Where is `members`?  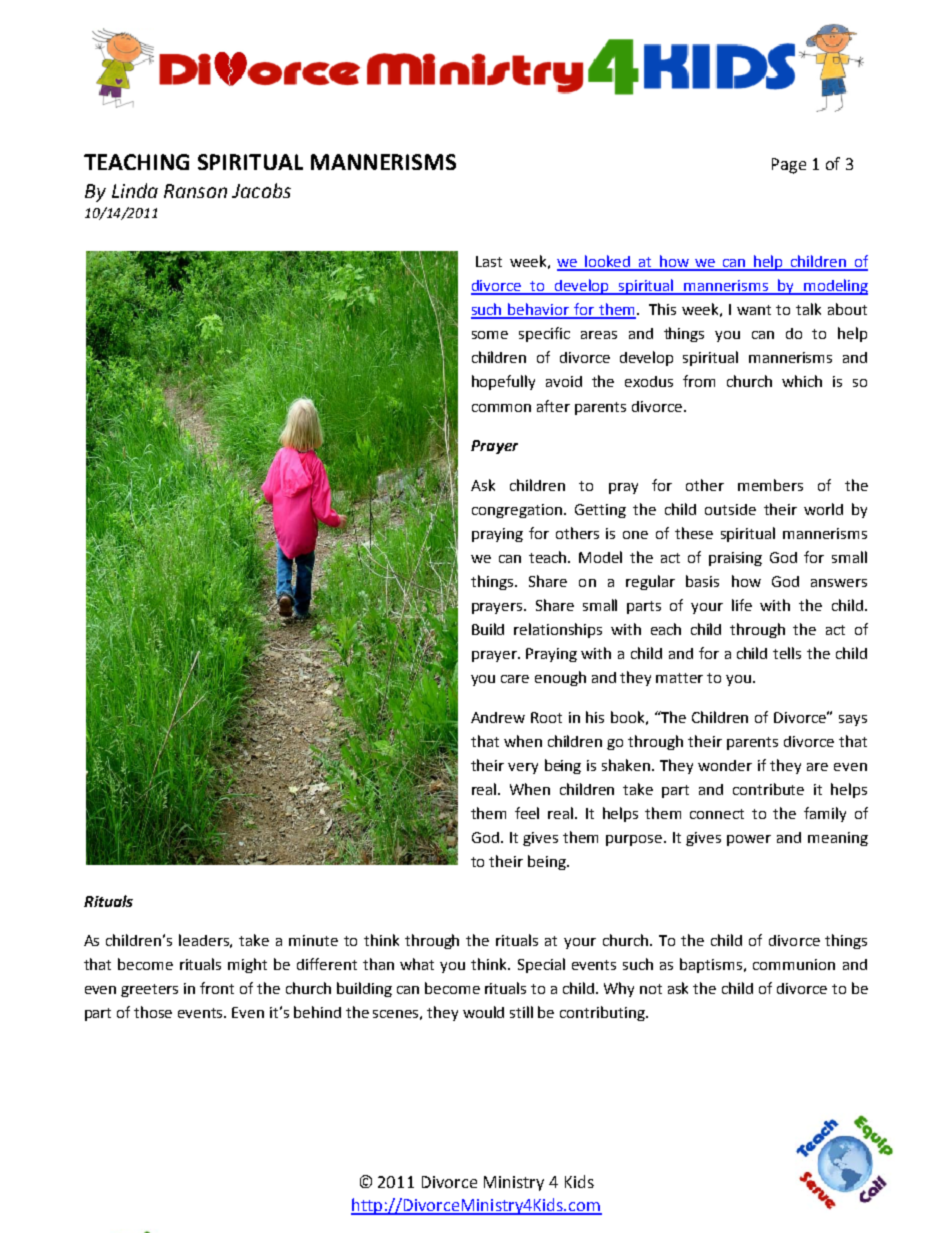 members is located at coordinates (770, 485).
